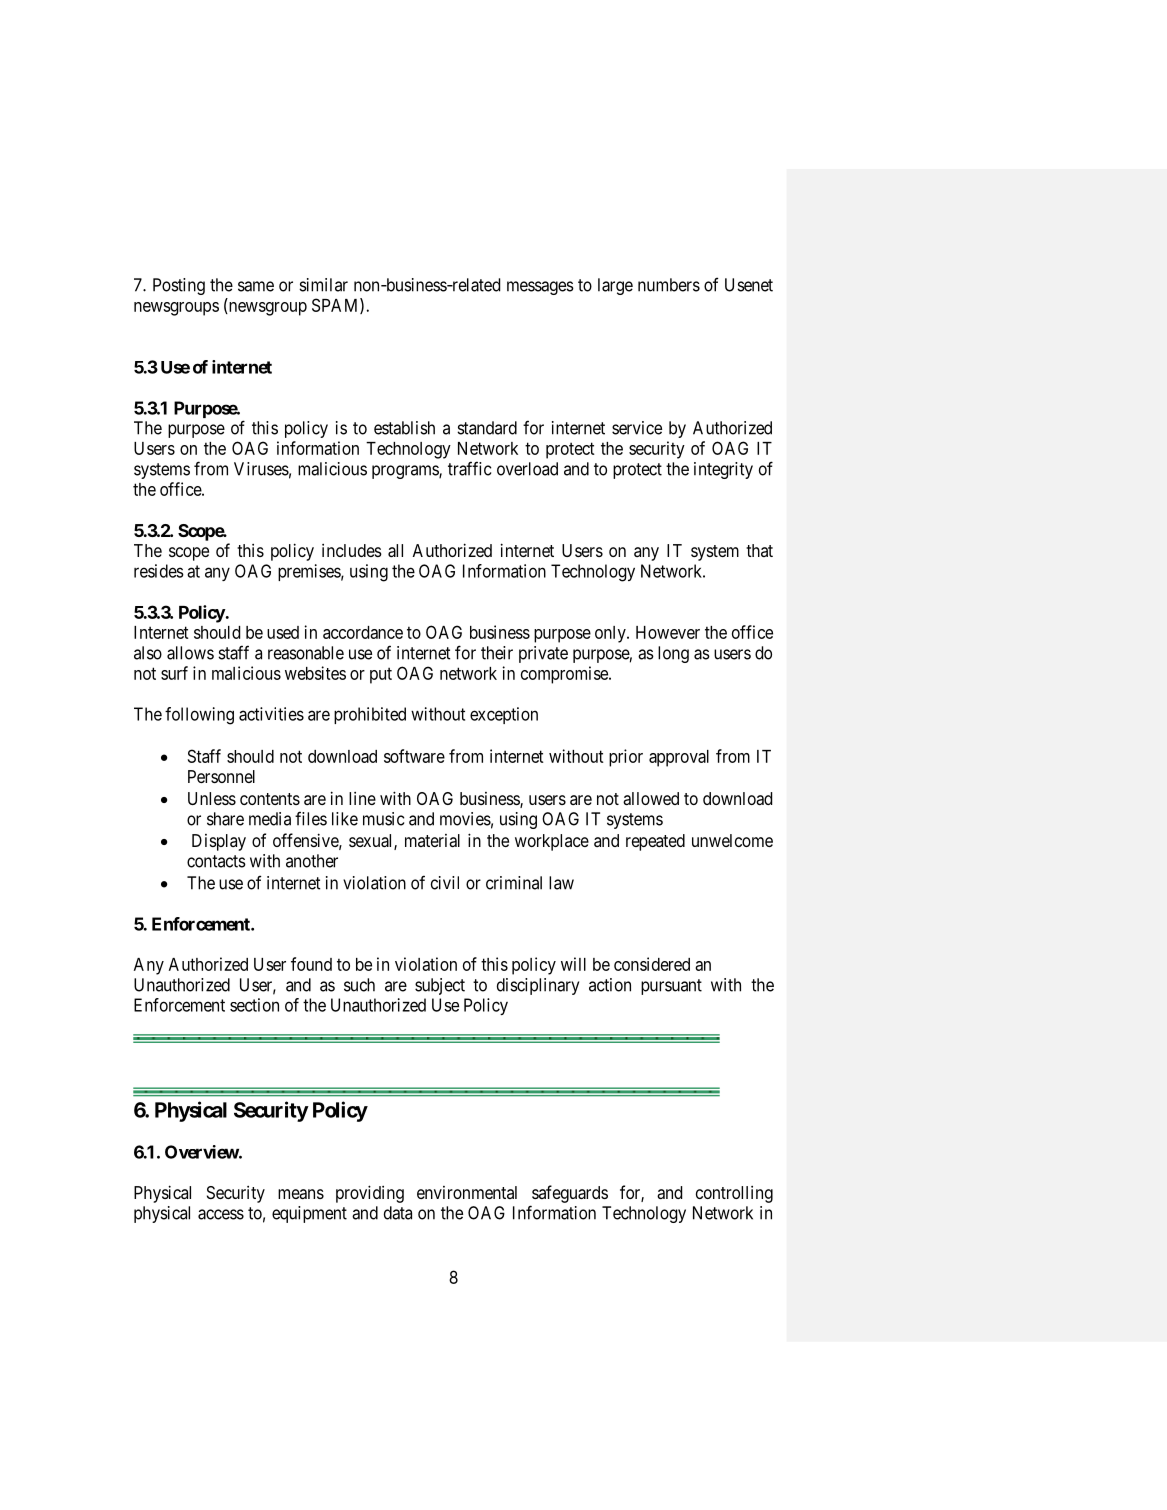 This page has height=1510, width=1167. Describe the element at coordinates (254, 1005) in the page. I see `section` at that location.
